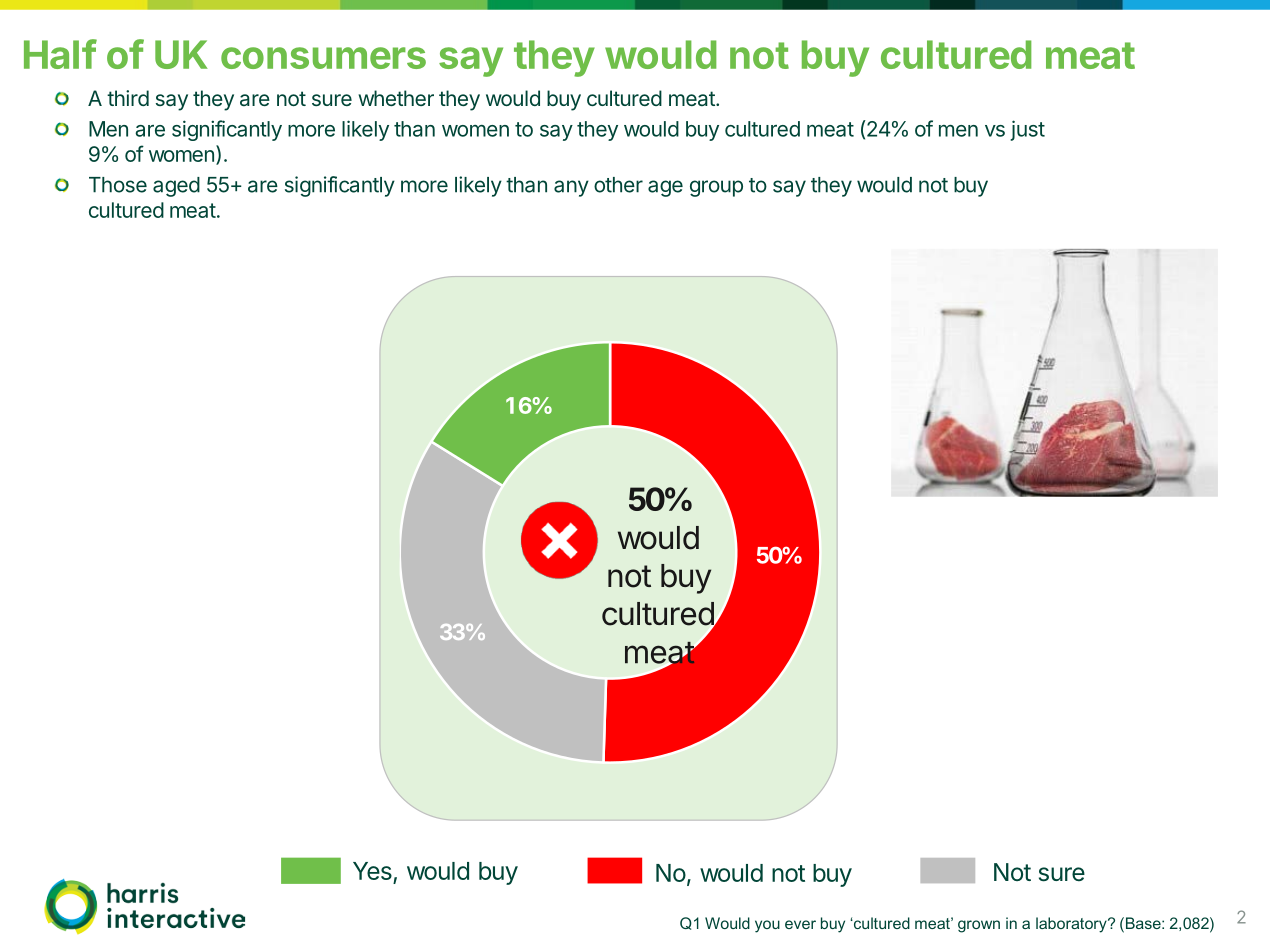 This screenshot has height=952, width=1270. I want to click on whether, so click(396, 98).
